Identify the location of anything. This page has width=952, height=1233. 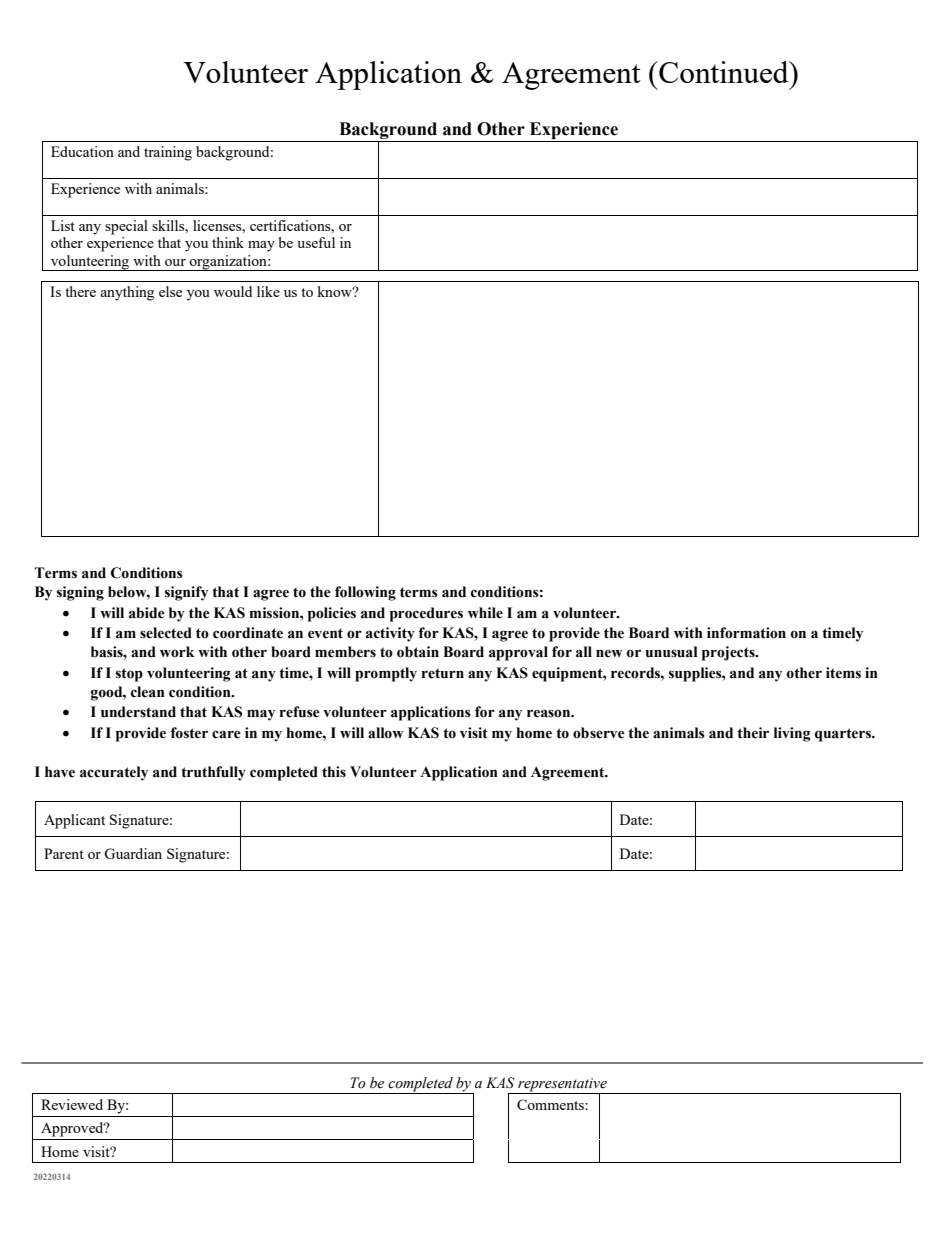
(127, 293).
